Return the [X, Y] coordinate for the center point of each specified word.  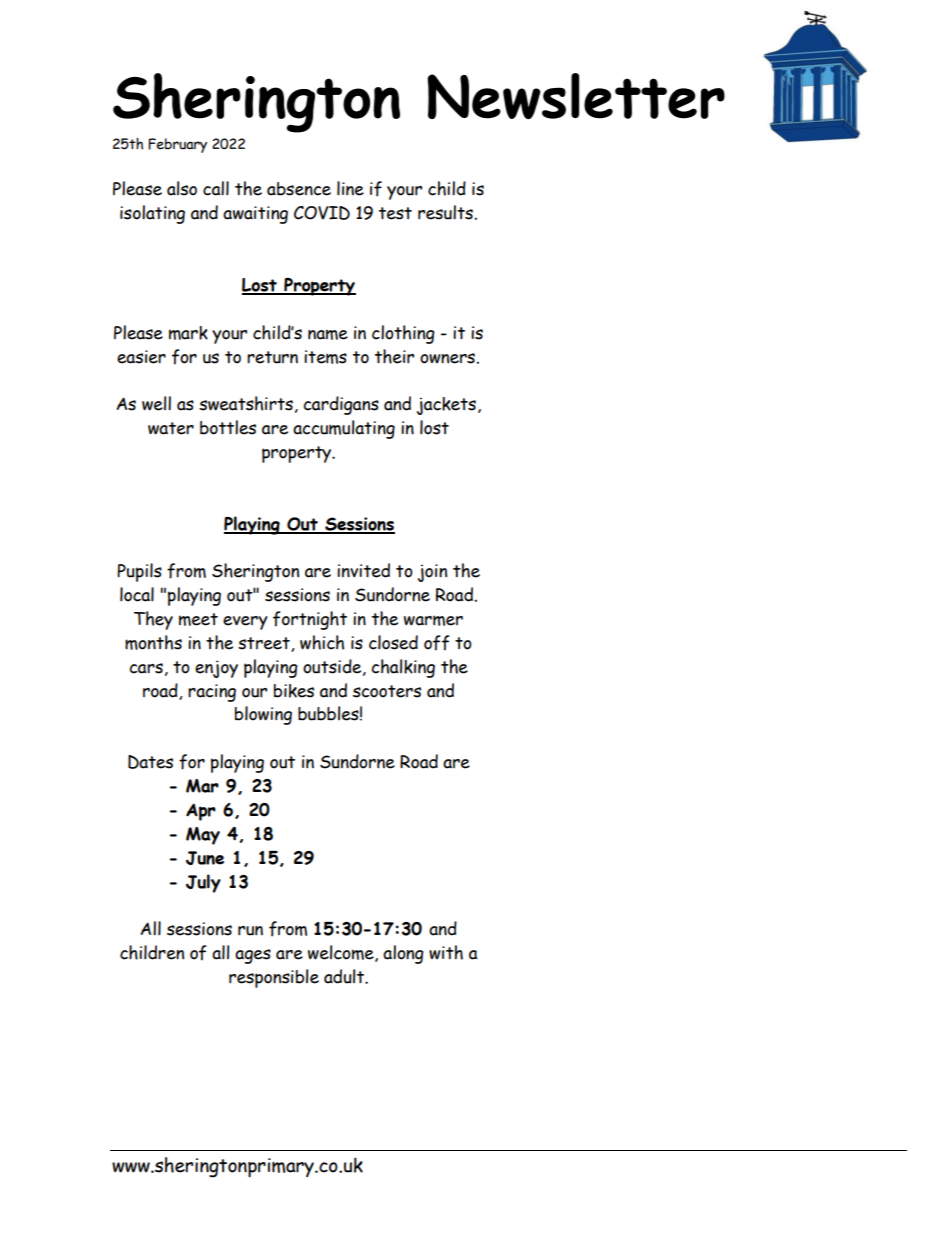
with [446, 952]
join [432, 573]
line [350, 188]
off [436, 643]
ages [253, 956]
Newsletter [576, 96]
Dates [150, 762]
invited [363, 570]
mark [188, 333]
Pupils [139, 572]
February [177, 145]
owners [447, 358]
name [328, 334]
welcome [342, 953]
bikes [294, 691]
